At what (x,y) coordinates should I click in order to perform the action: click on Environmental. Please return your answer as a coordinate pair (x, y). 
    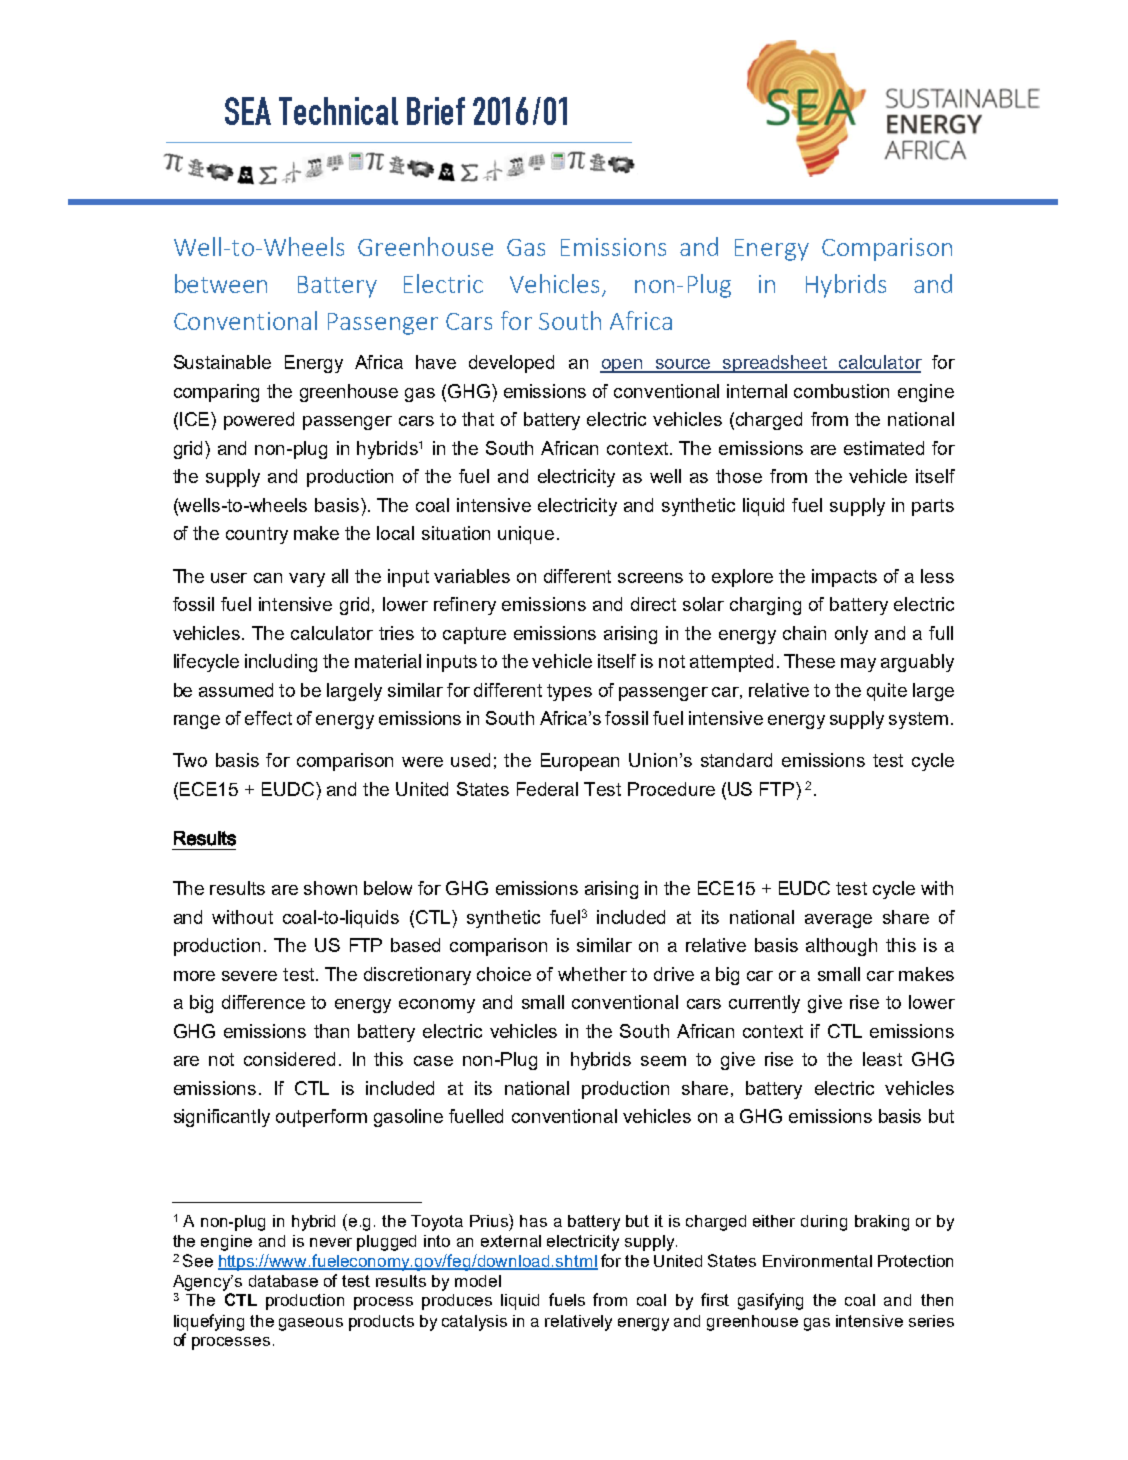
    Looking at the image, I should click on (817, 1261).
